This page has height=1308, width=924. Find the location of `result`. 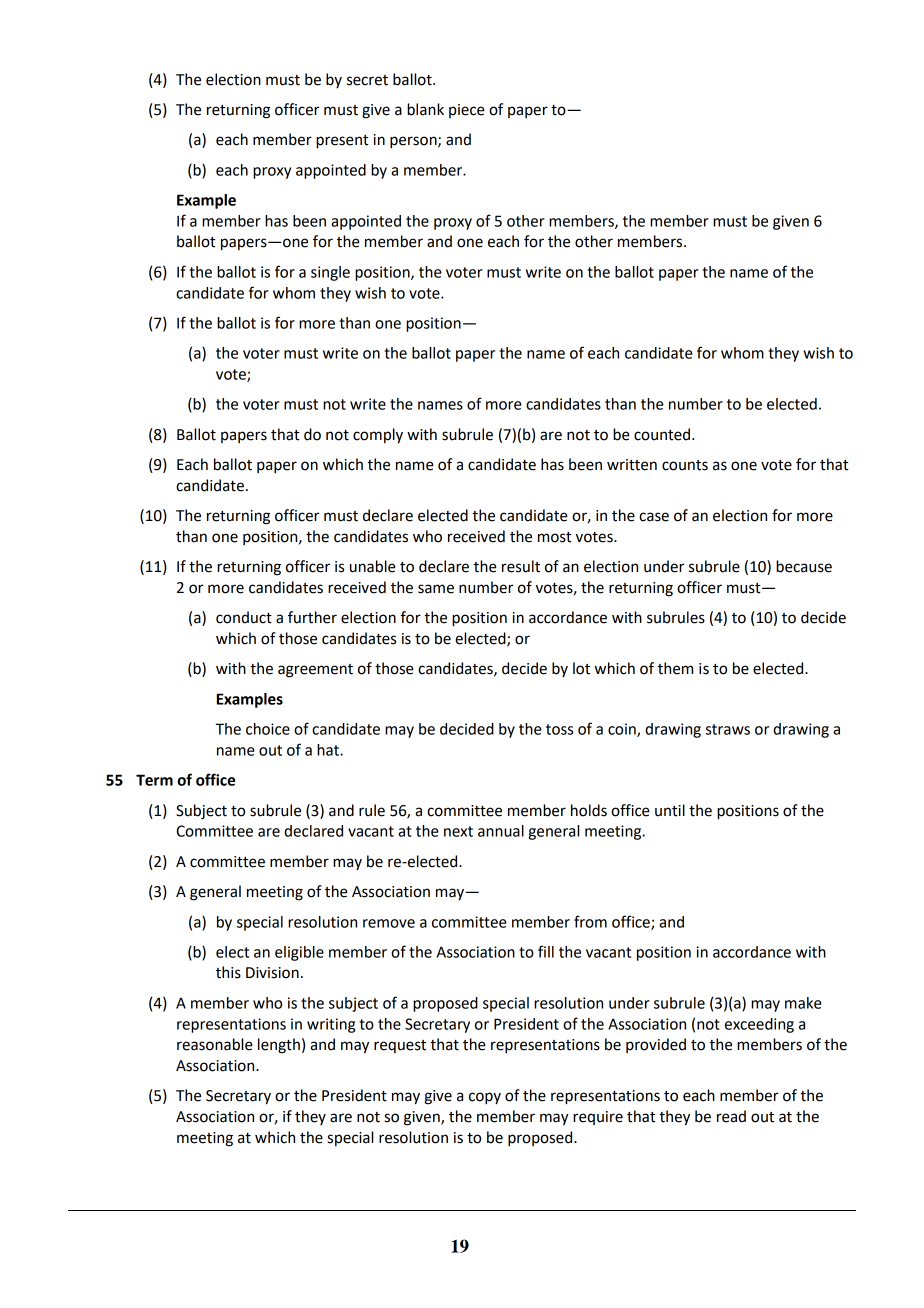

result is located at coordinates (521, 566).
